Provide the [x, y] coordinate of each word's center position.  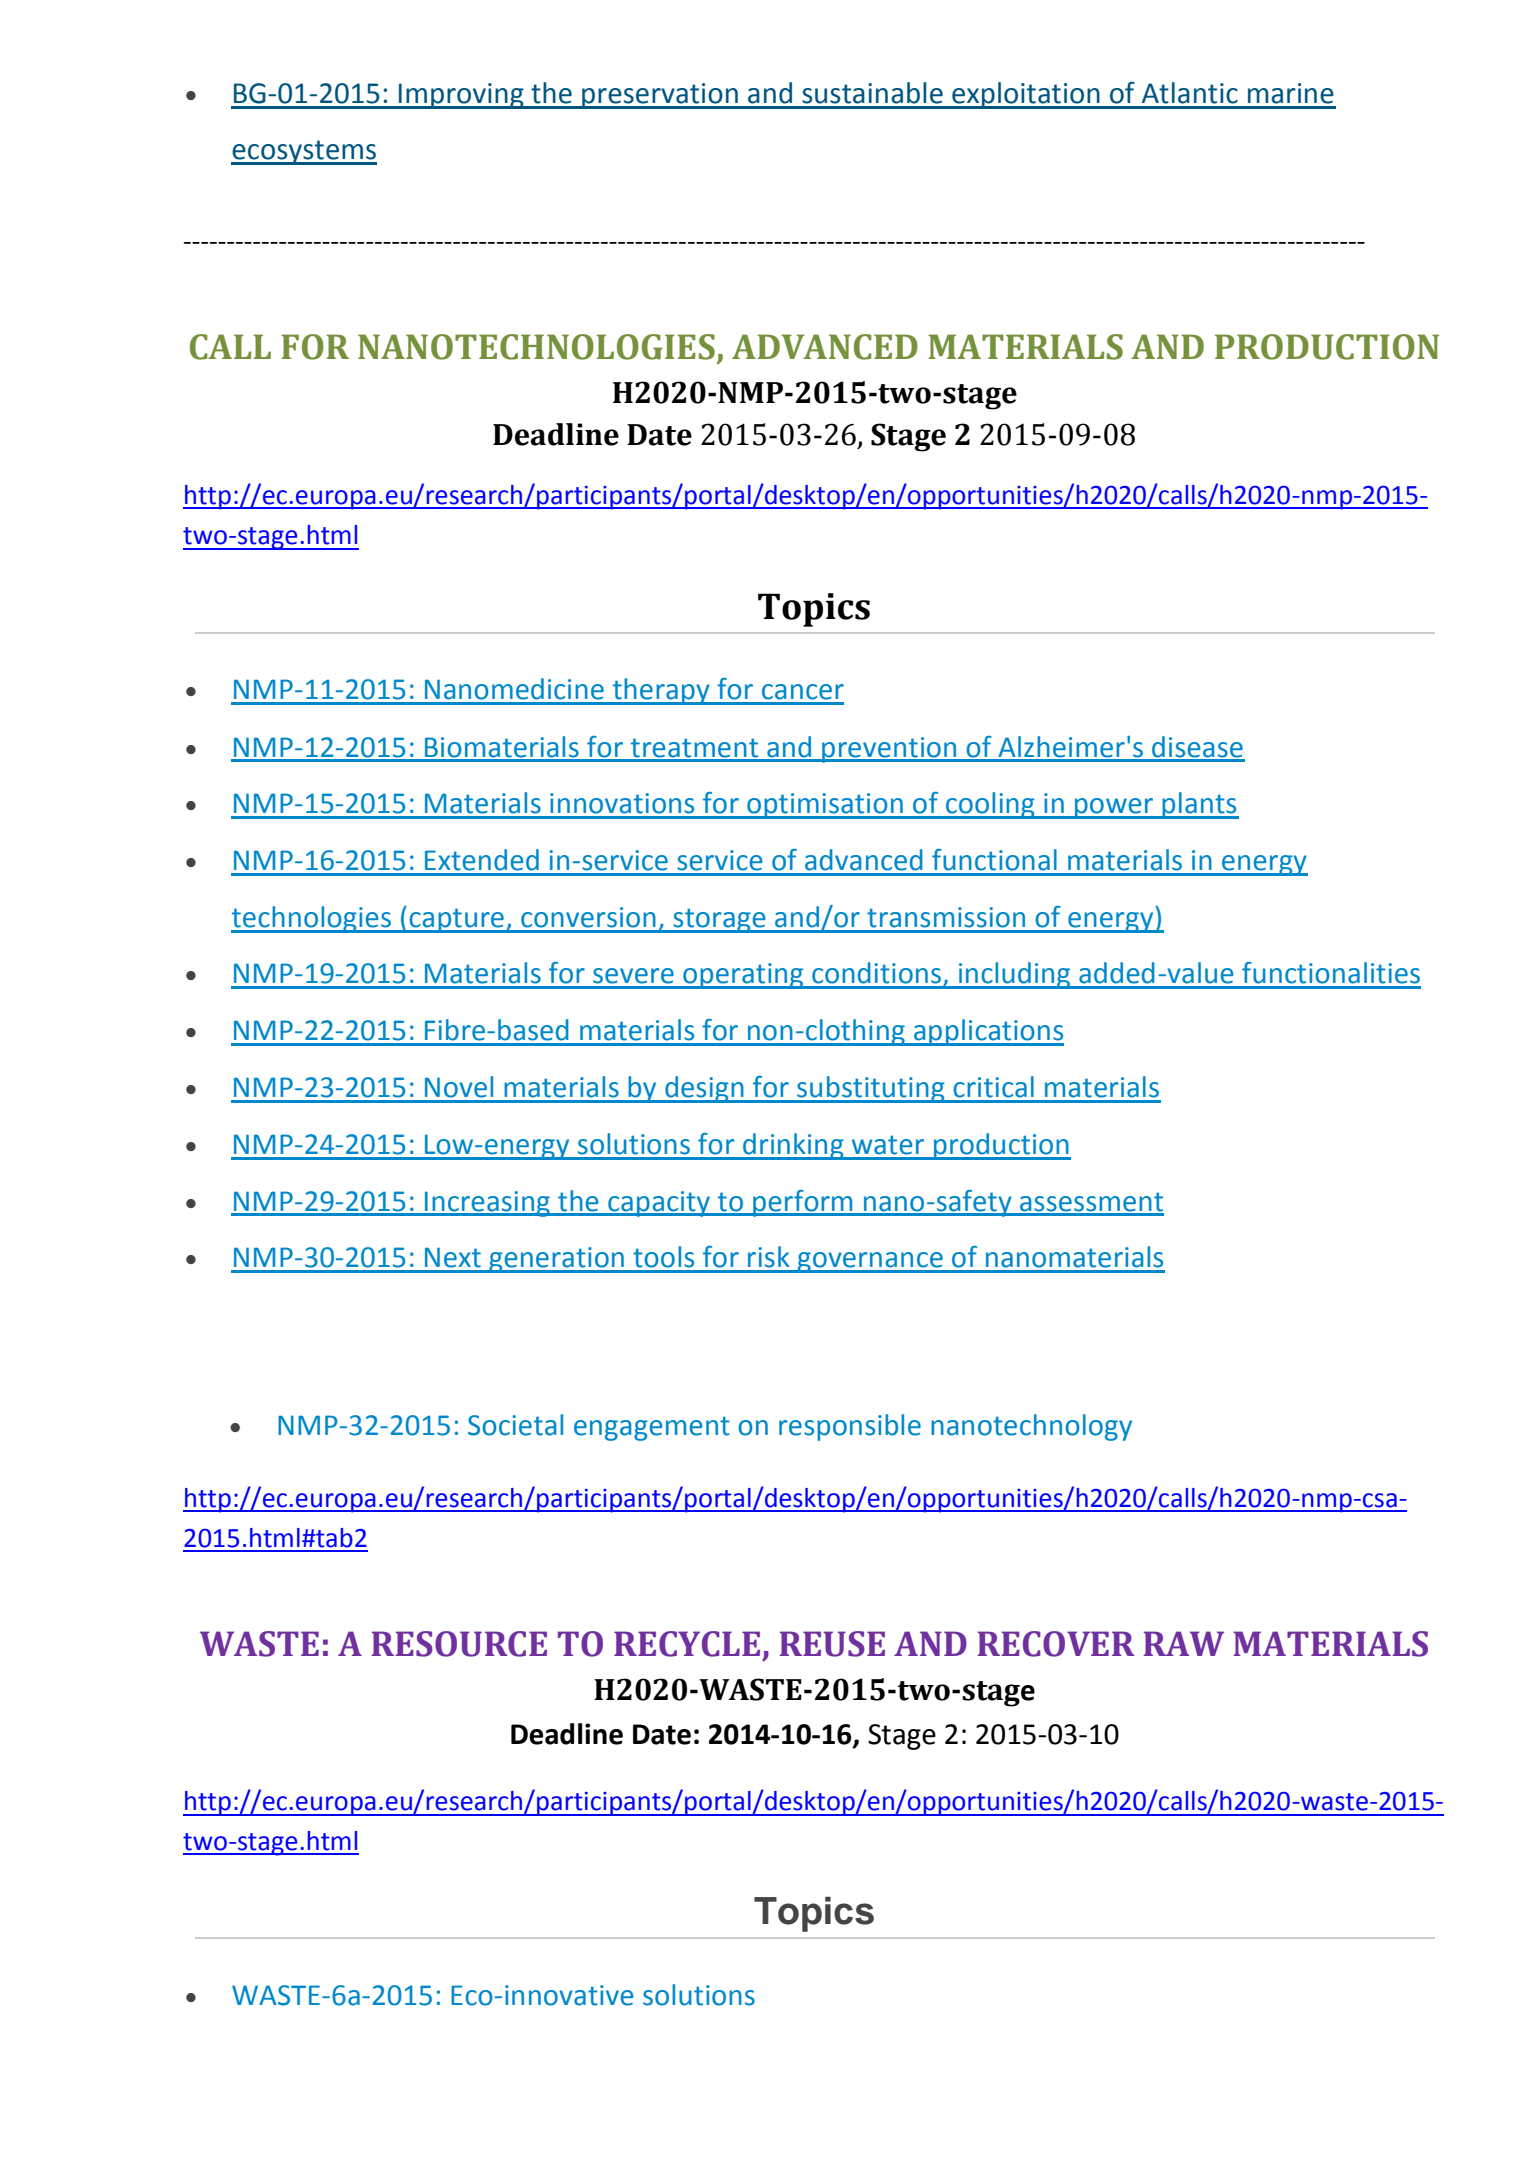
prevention [889, 750]
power [1114, 808]
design [704, 1089]
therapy [661, 691]
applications [988, 1032]
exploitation [1026, 95]
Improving [461, 96]
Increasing [487, 1204]
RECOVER [1056, 1644]
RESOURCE [459, 1644]
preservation [660, 96]
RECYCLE [687, 1644]
